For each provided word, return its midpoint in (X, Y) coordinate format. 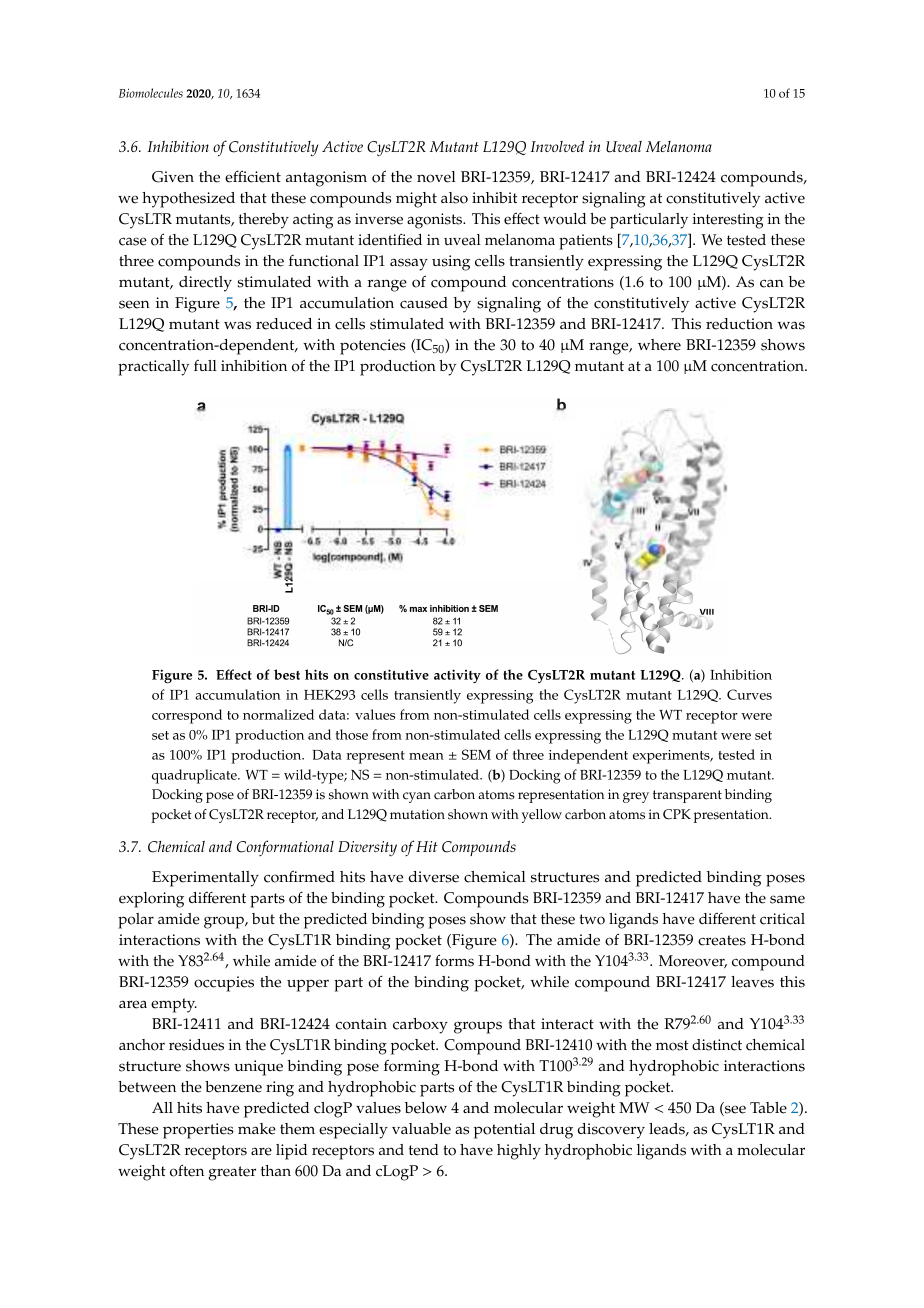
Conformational (285, 848)
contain (361, 1024)
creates (722, 940)
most (672, 1045)
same (787, 899)
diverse (434, 877)
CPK (677, 814)
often (187, 1170)
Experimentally (205, 879)
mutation (417, 814)
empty (174, 1005)
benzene (233, 1087)
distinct (717, 1045)
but (263, 918)
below (426, 1108)
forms (454, 960)
